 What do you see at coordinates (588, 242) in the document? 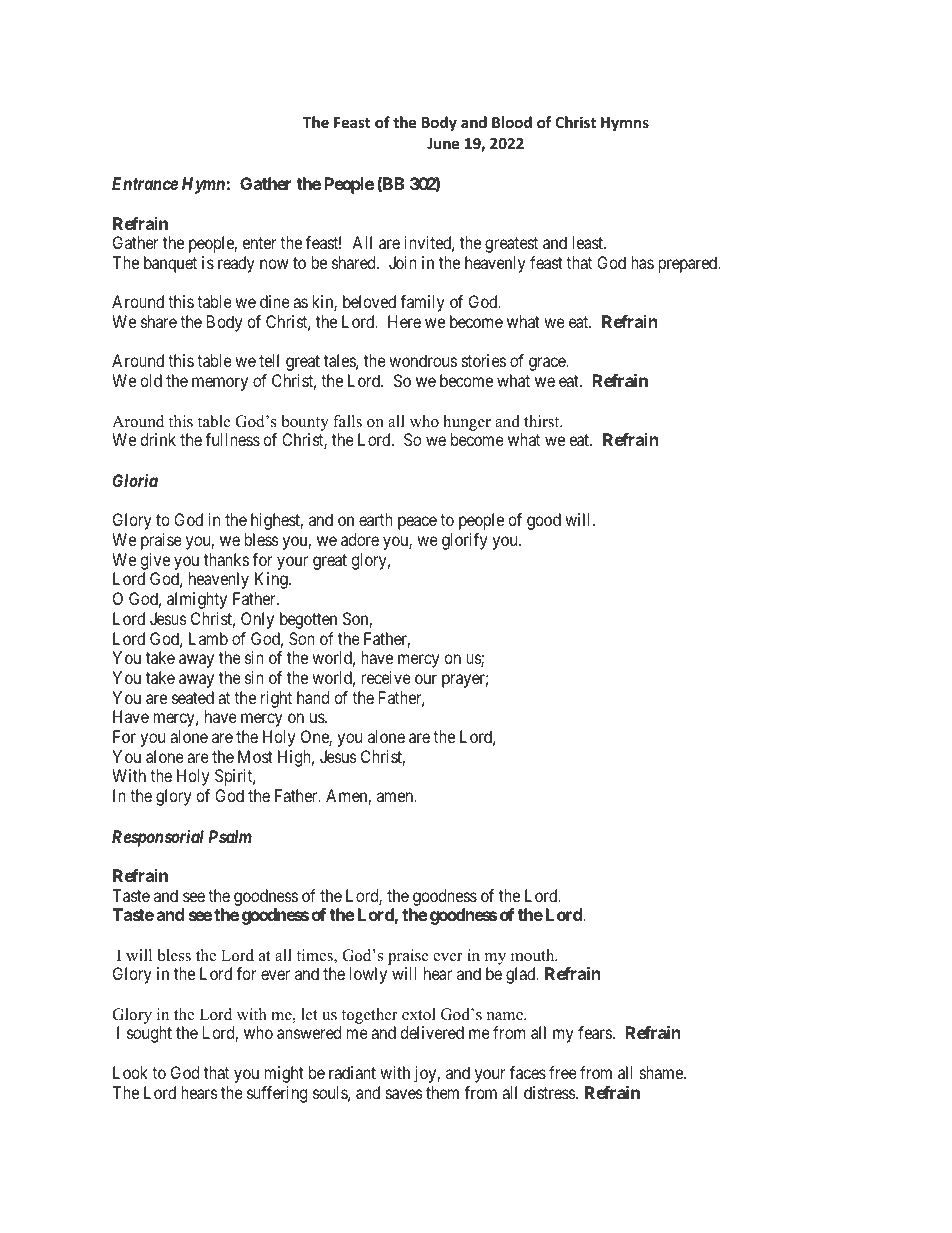
I see `least` at bounding box center [588, 242].
